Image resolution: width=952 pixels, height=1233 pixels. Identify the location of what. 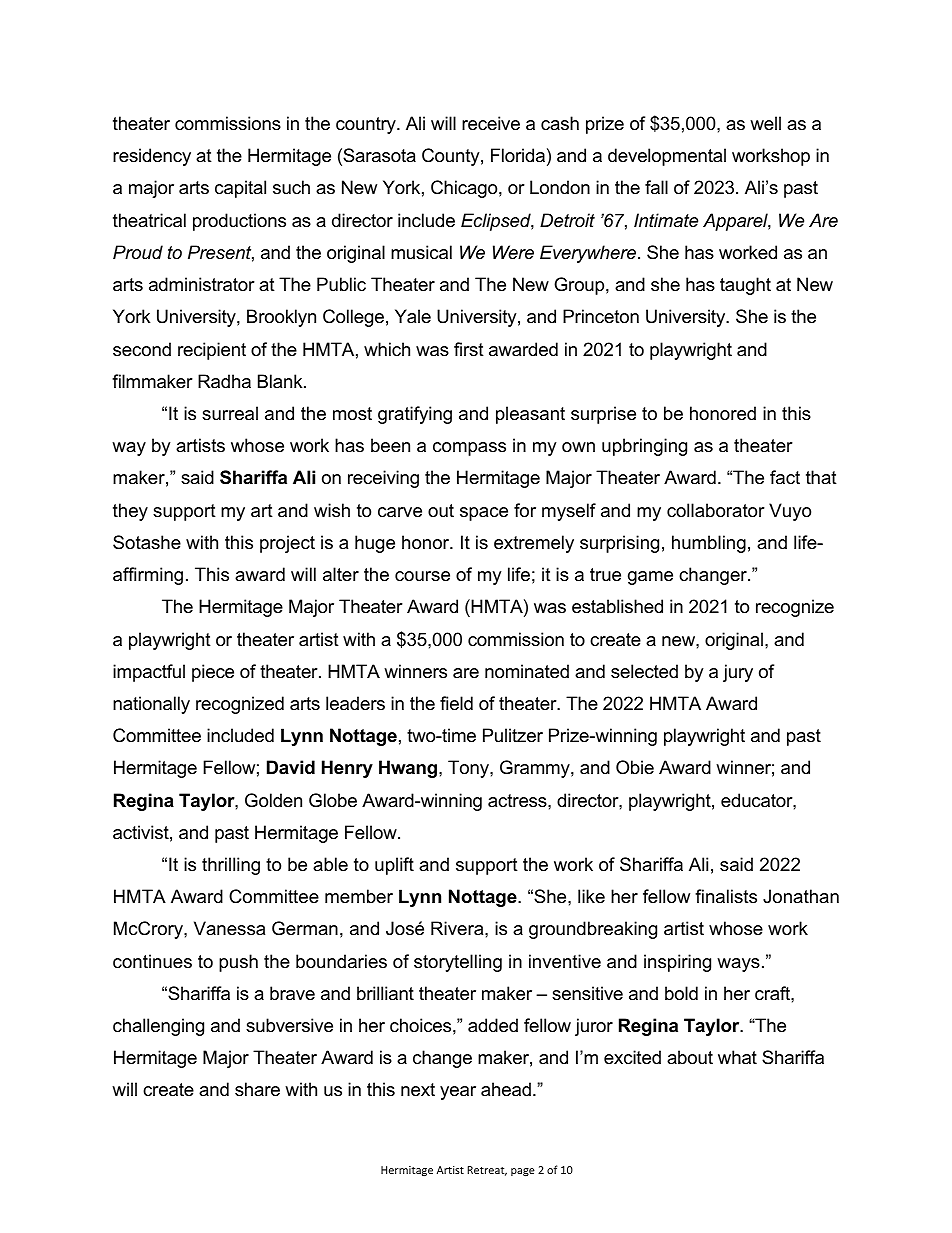
(737, 1057).
